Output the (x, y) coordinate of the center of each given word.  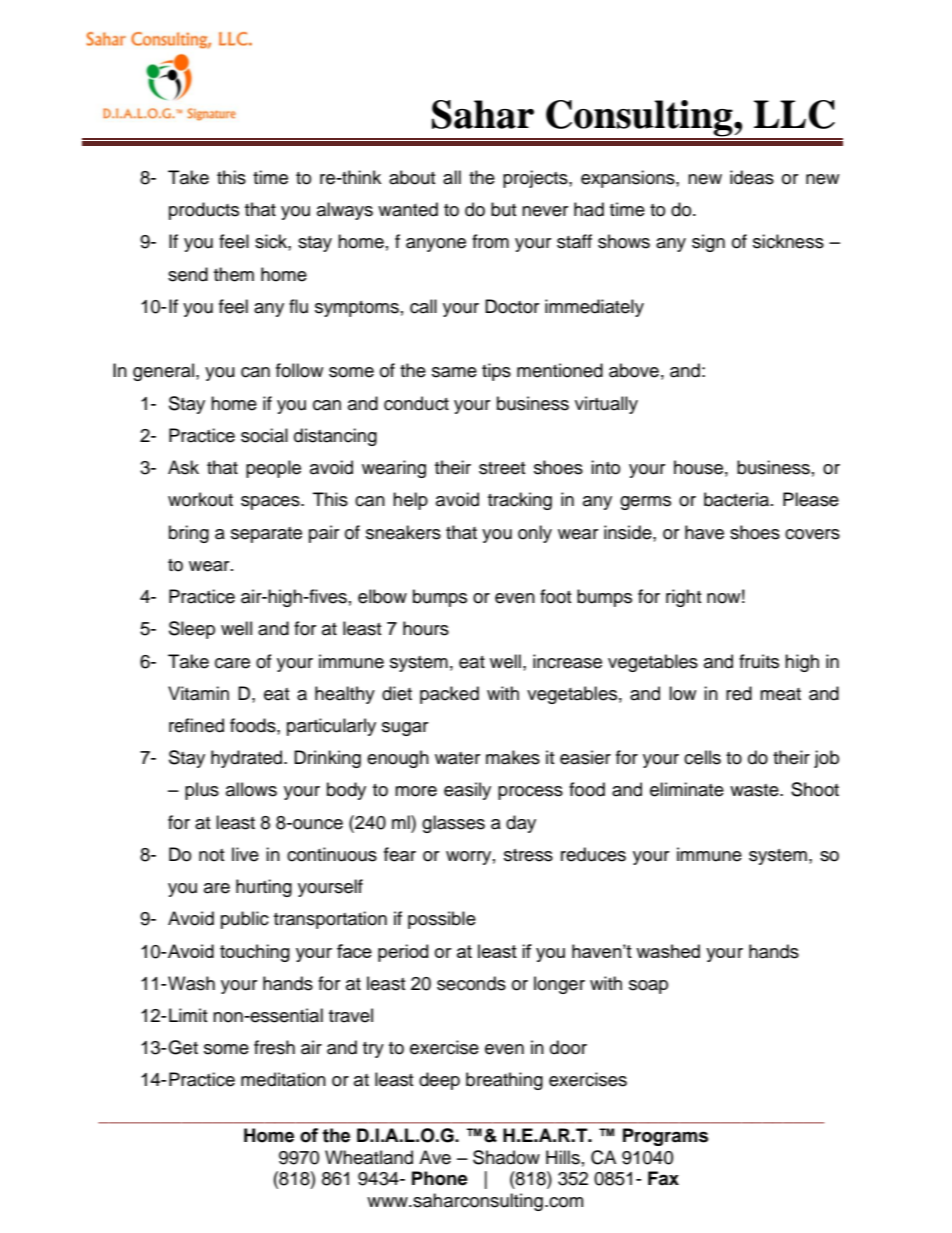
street (502, 468)
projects (536, 179)
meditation (283, 1079)
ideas (752, 177)
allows (251, 789)
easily (467, 791)
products (204, 211)
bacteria (738, 499)
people (273, 469)
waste (755, 790)
